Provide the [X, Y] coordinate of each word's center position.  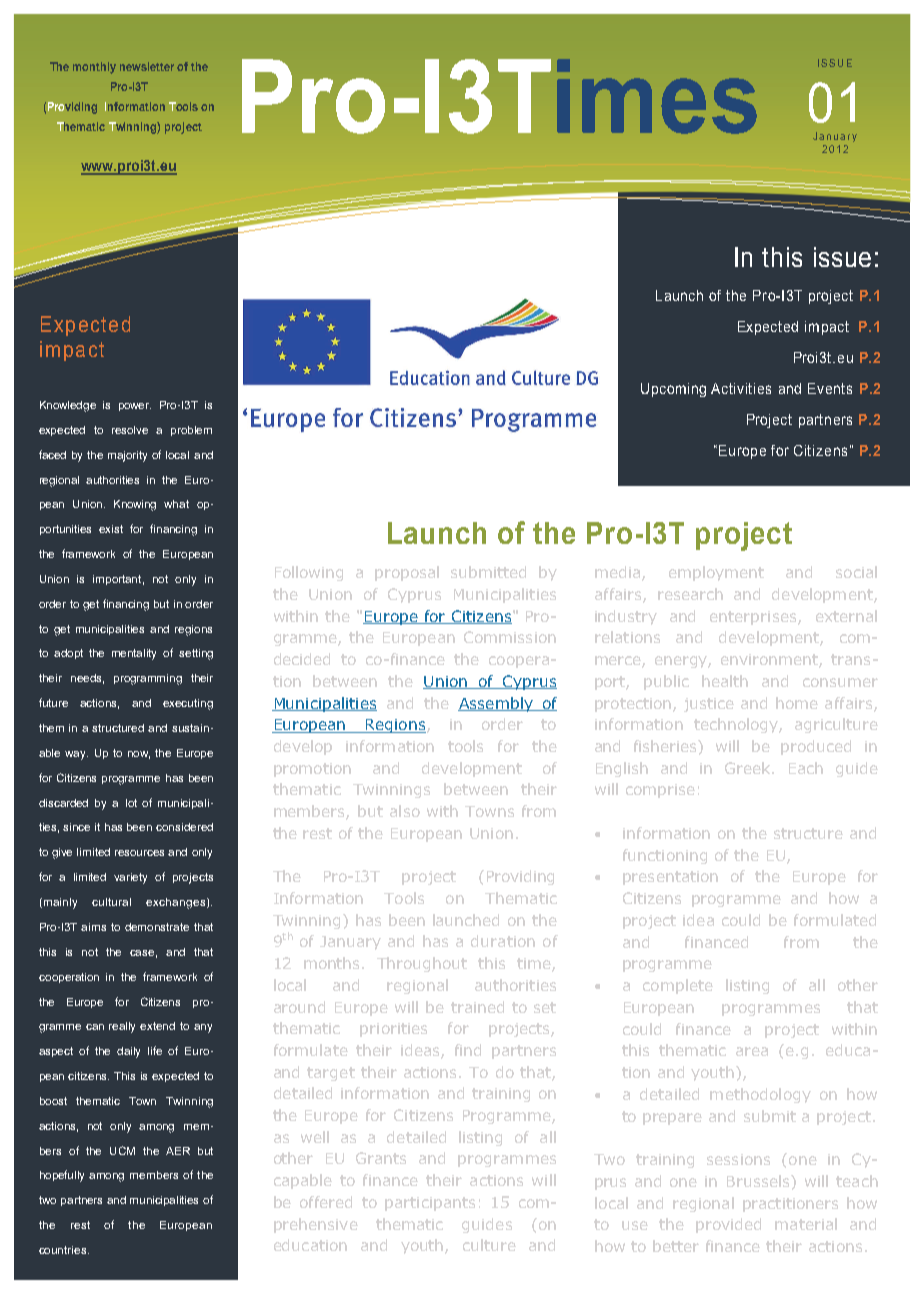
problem [191, 431]
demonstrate [157, 927]
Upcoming [673, 390]
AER [178, 1151]
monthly [94, 68]
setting [196, 654]
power [135, 407]
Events [830, 388]
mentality [134, 654]
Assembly [496, 704]
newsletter [147, 66]
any [203, 1028]
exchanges [177, 903]
